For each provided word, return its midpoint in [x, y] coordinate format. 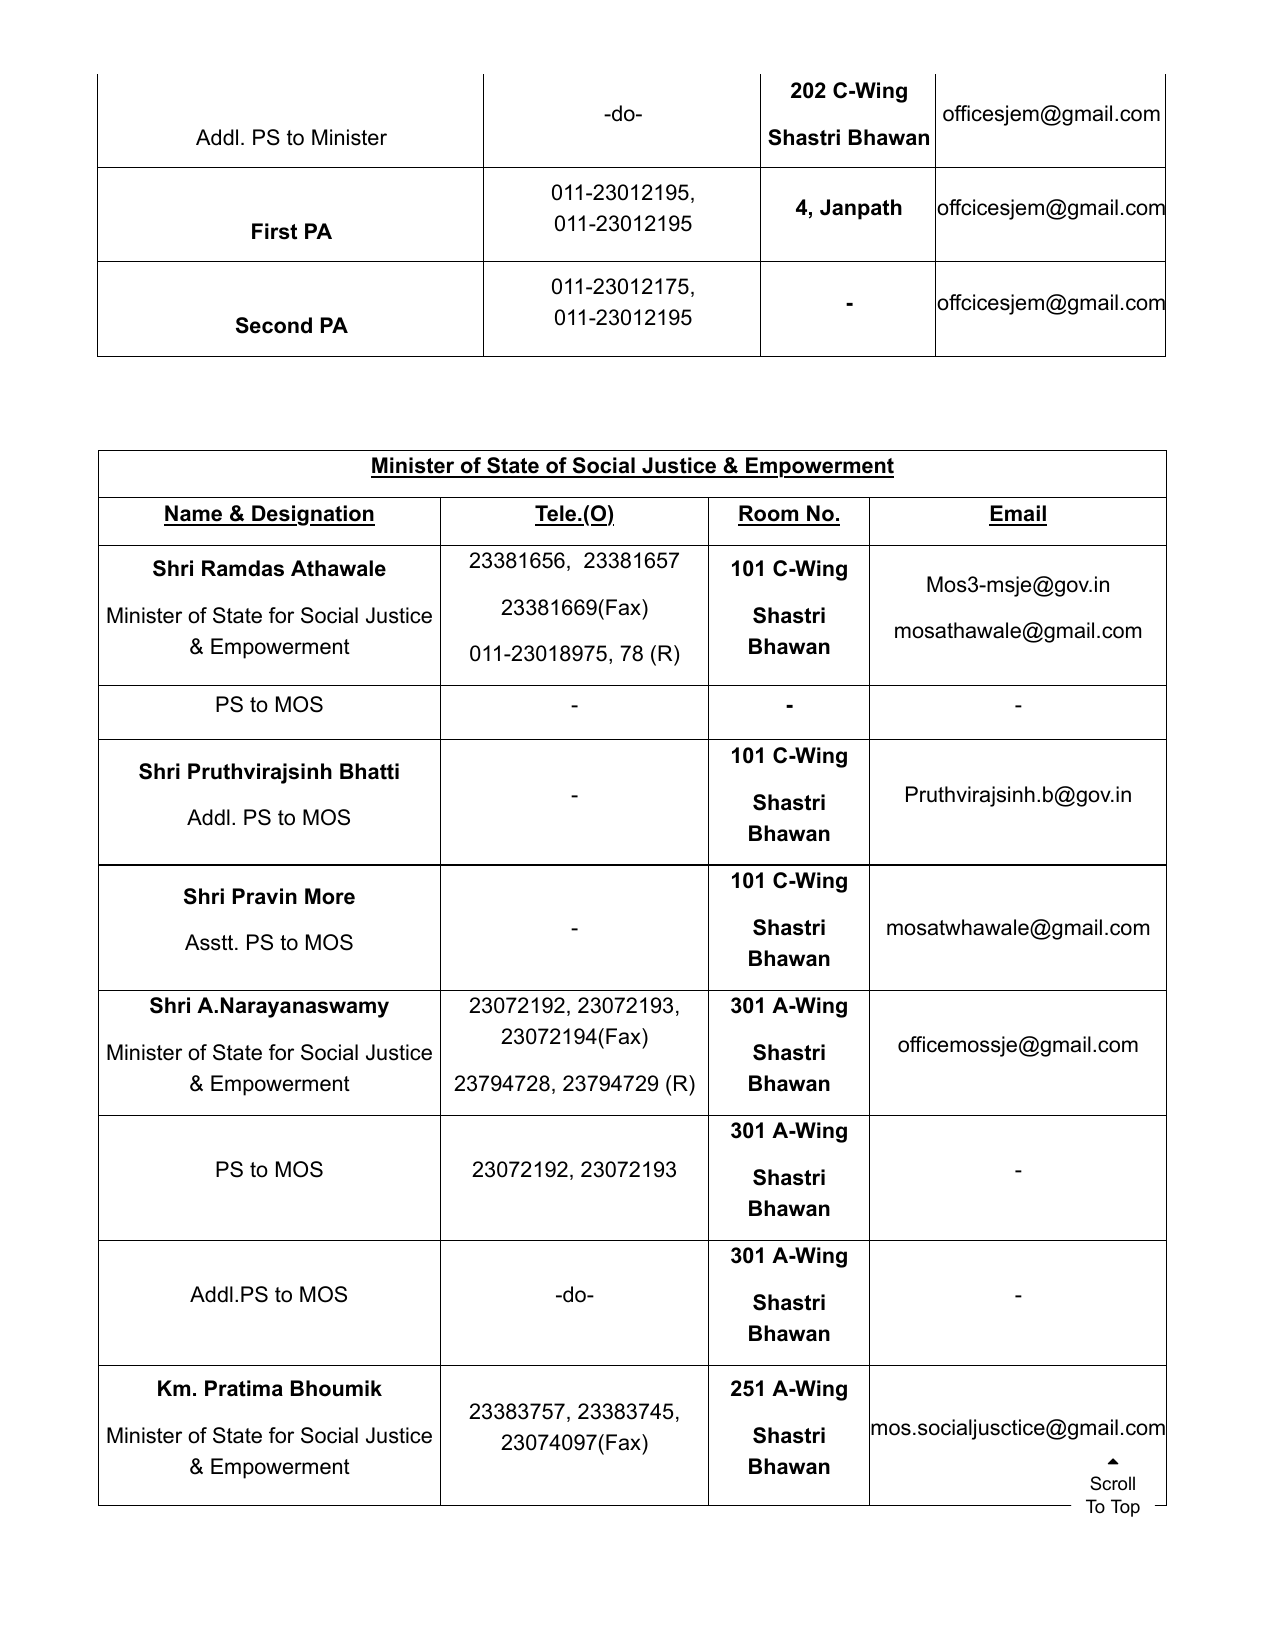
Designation [312, 515]
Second [274, 325]
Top [1125, 1508]
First [274, 231]
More [330, 896]
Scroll [1112, 1483]
